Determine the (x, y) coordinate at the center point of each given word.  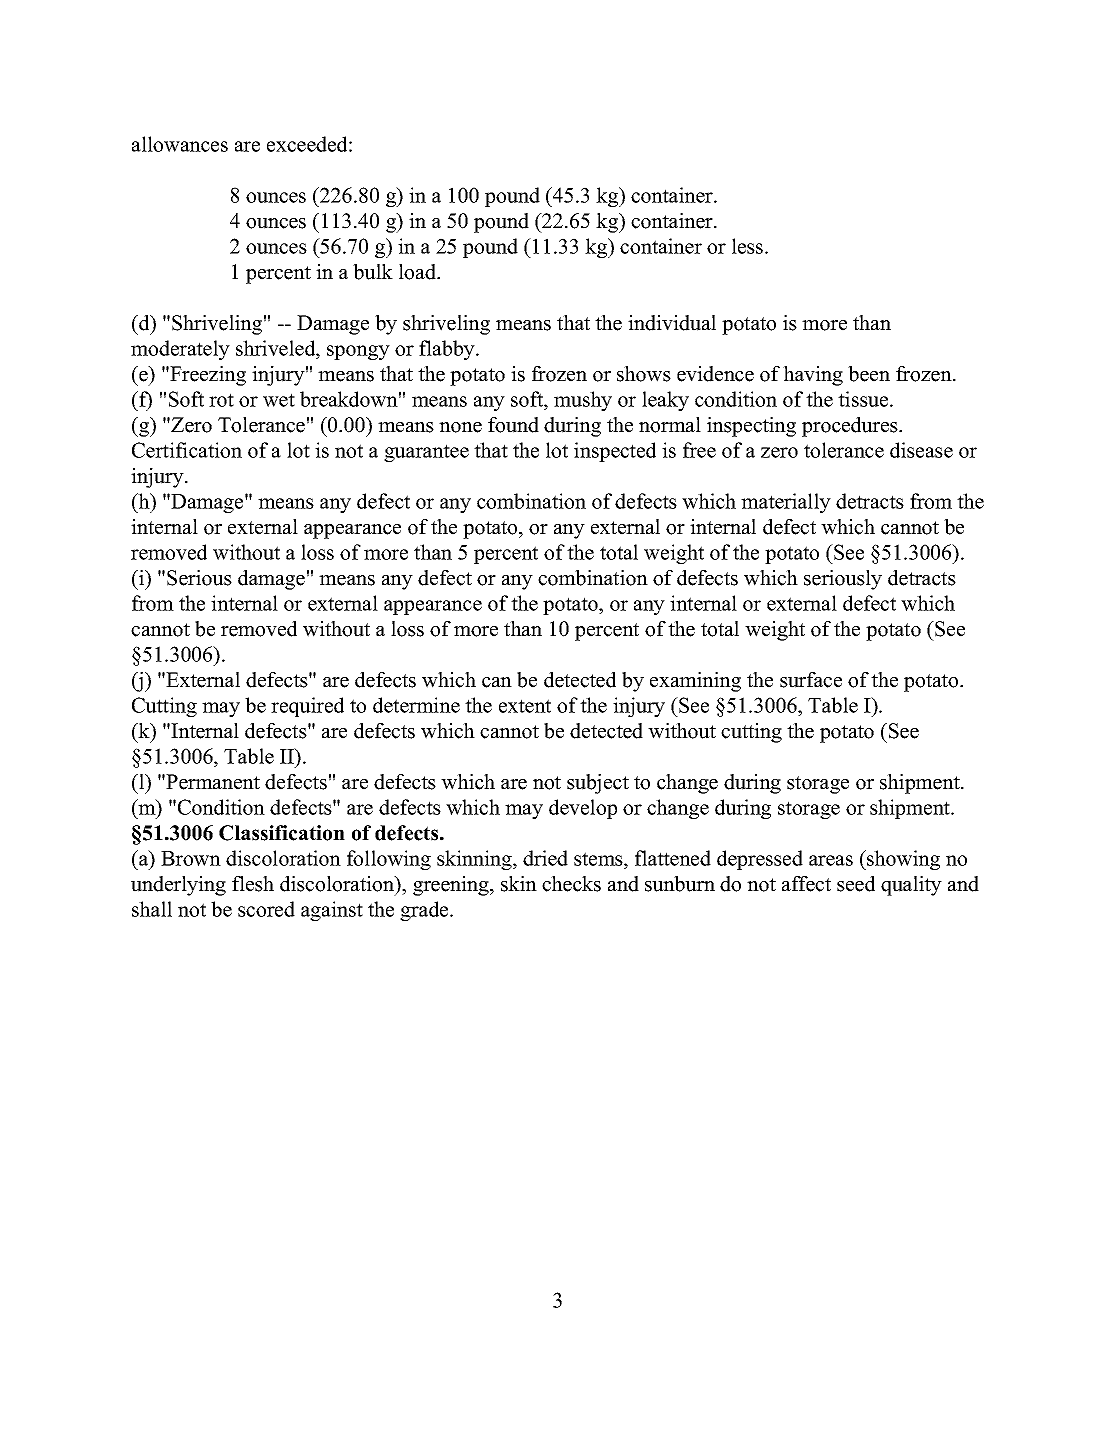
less (749, 246)
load (419, 272)
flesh (253, 884)
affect (806, 884)
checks (571, 884)
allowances (180, 144)
